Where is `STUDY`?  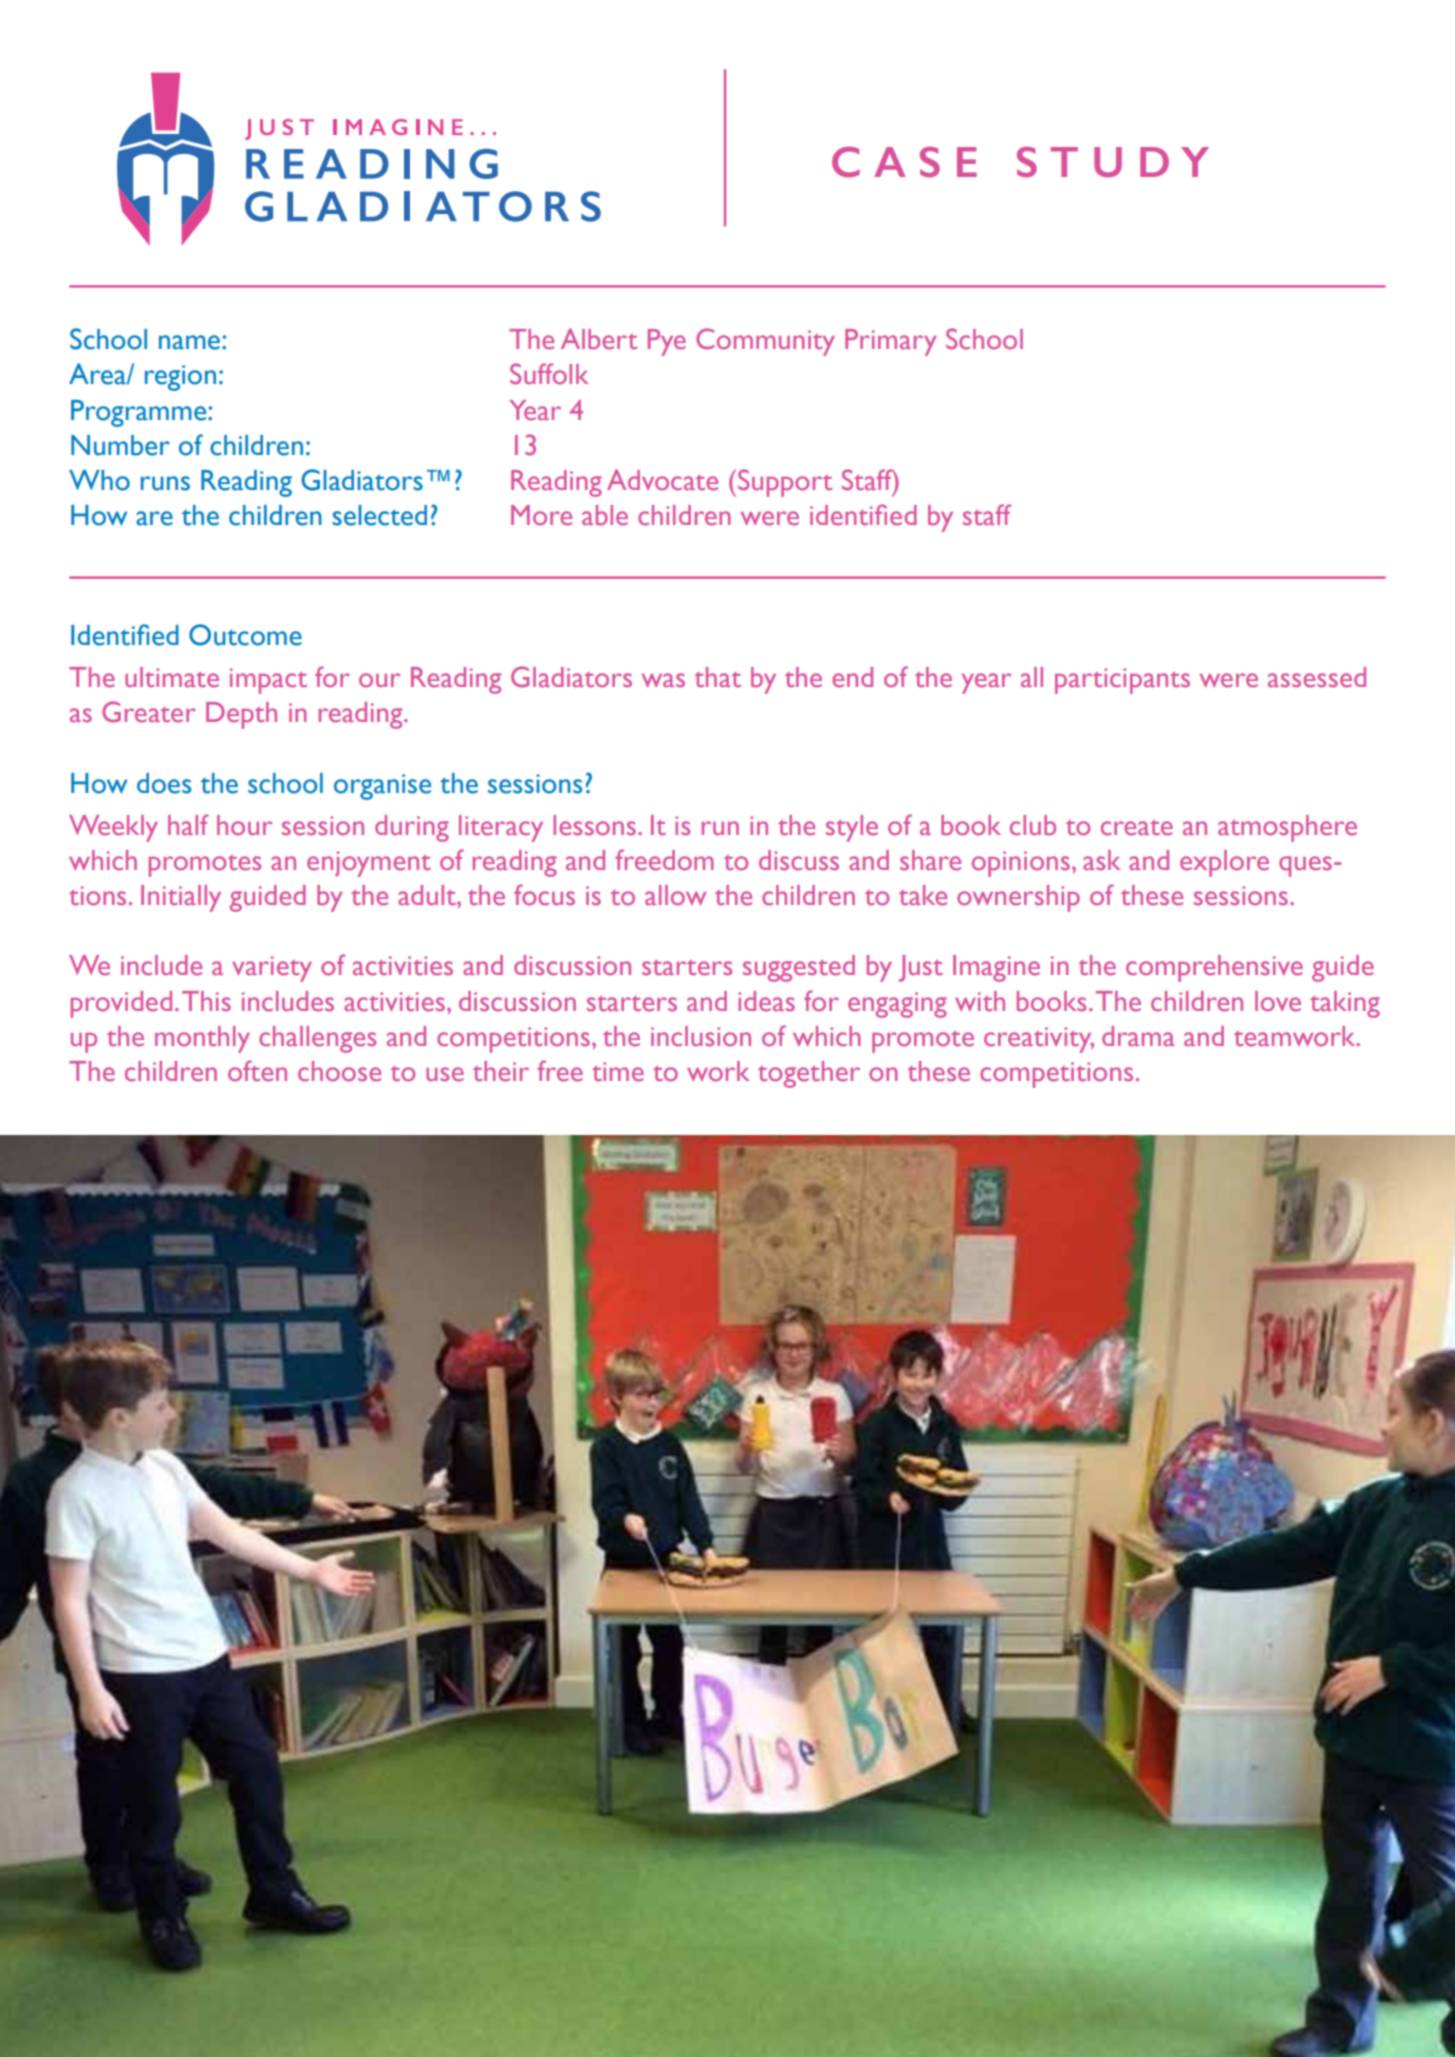 STUDY is located at coordinates (1113, 162).
